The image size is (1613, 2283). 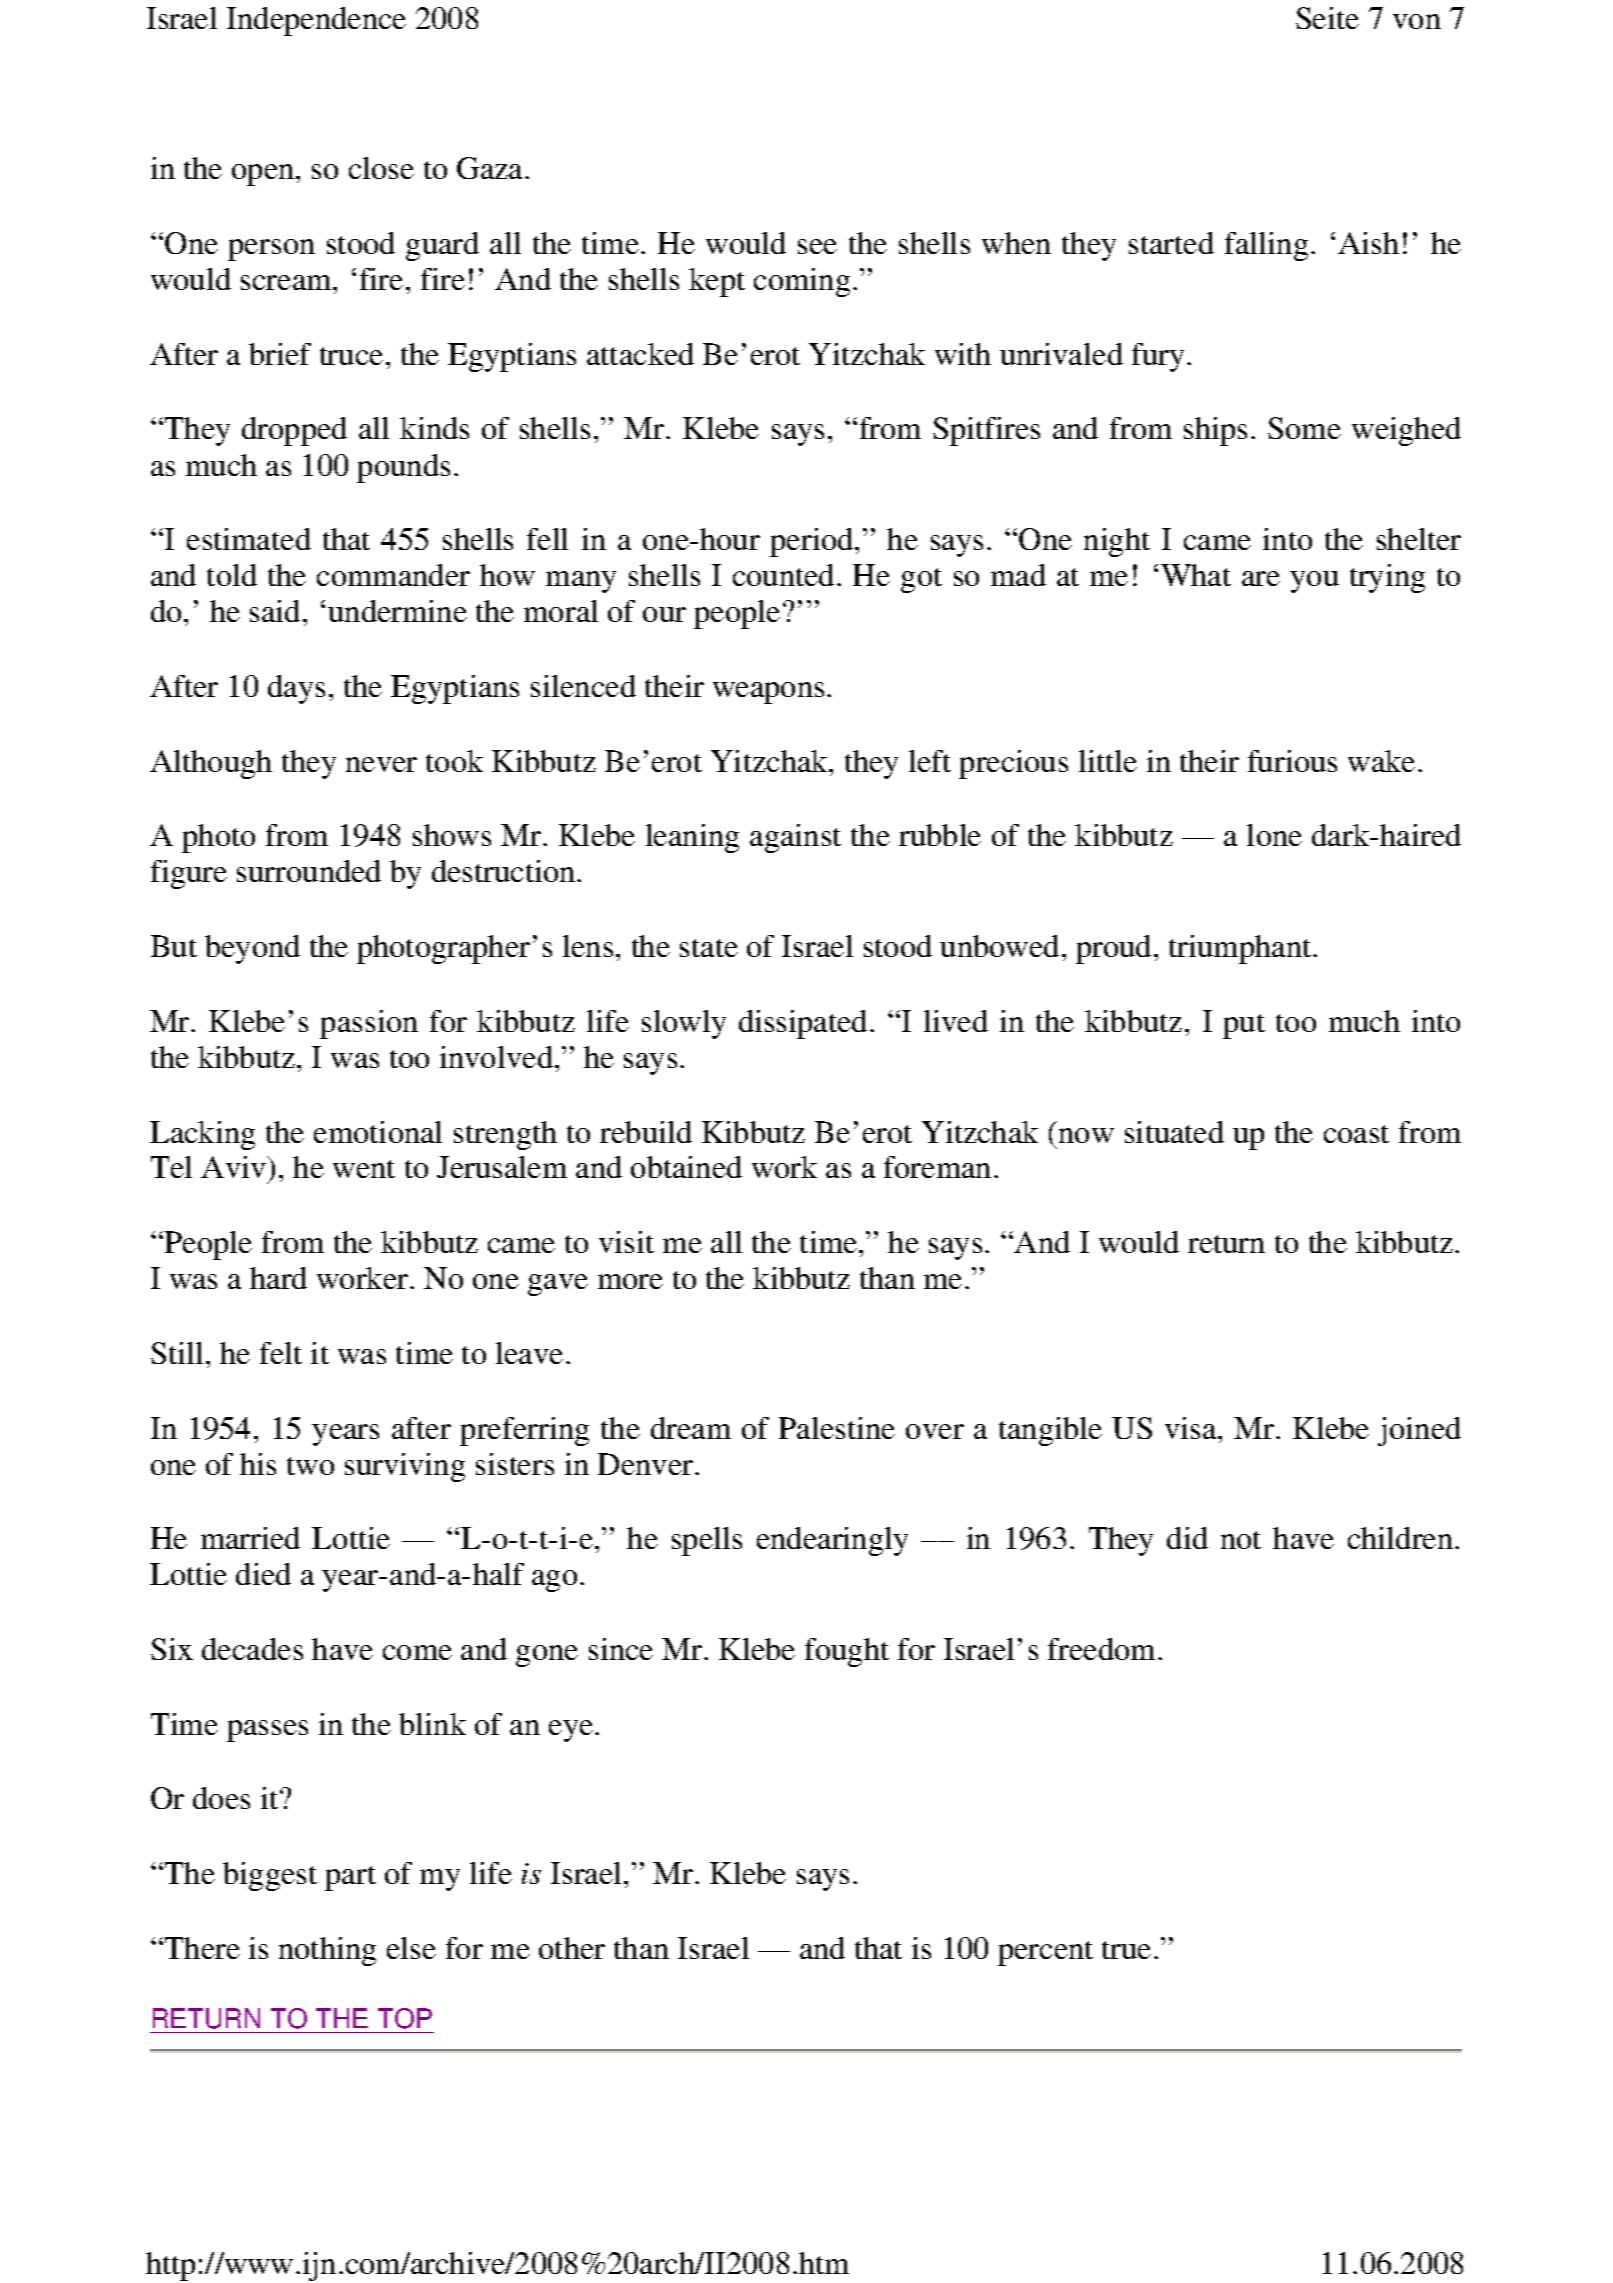 I want to click on days, so click(x=296, y=689).
